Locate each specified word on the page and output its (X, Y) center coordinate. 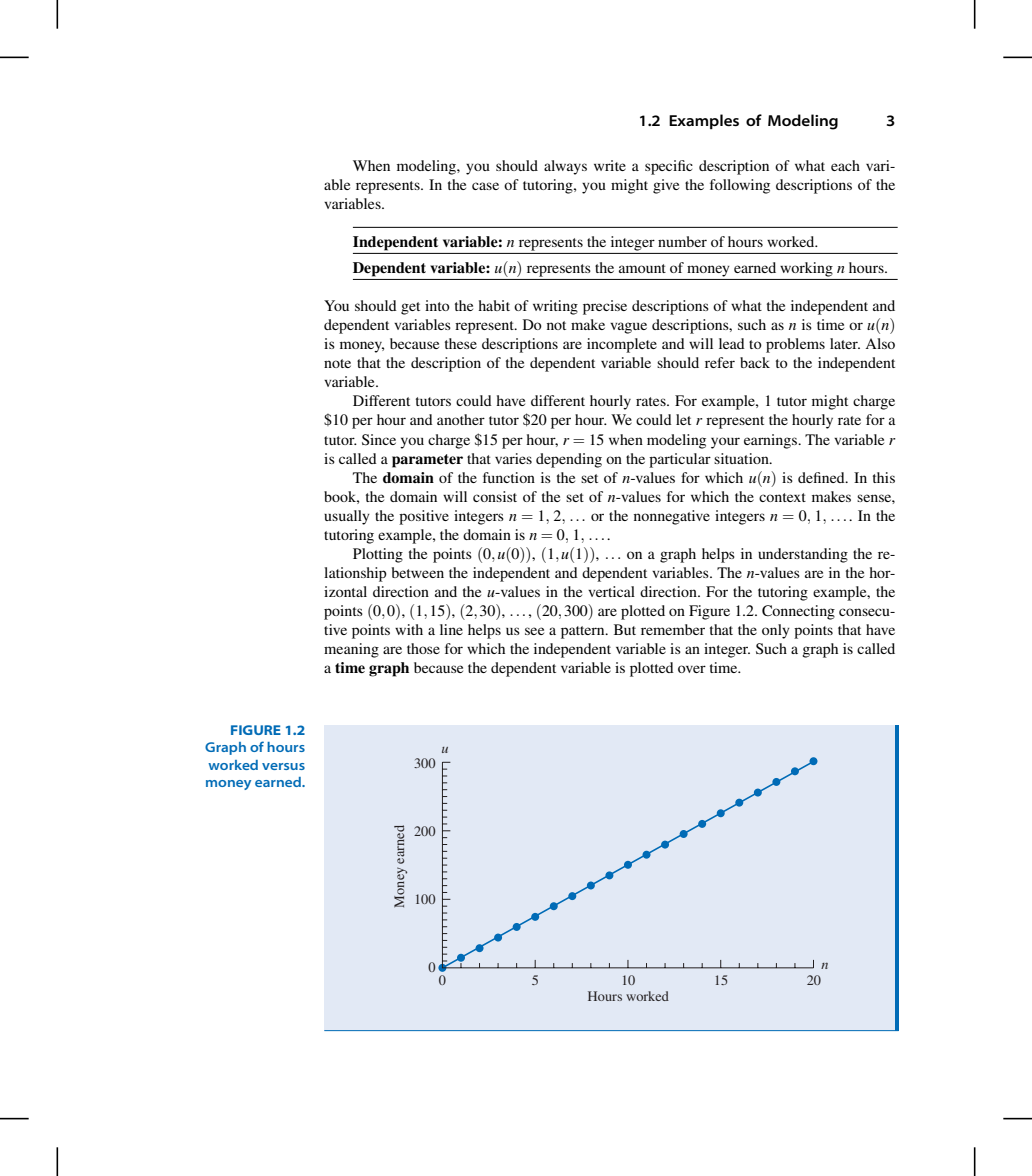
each (845, 165)
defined (822, 477)
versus (283, 766)
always (565, 167)
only (776, 631)
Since (379, 440)
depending (569, 460)
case (485, 186)
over (692, 669)
